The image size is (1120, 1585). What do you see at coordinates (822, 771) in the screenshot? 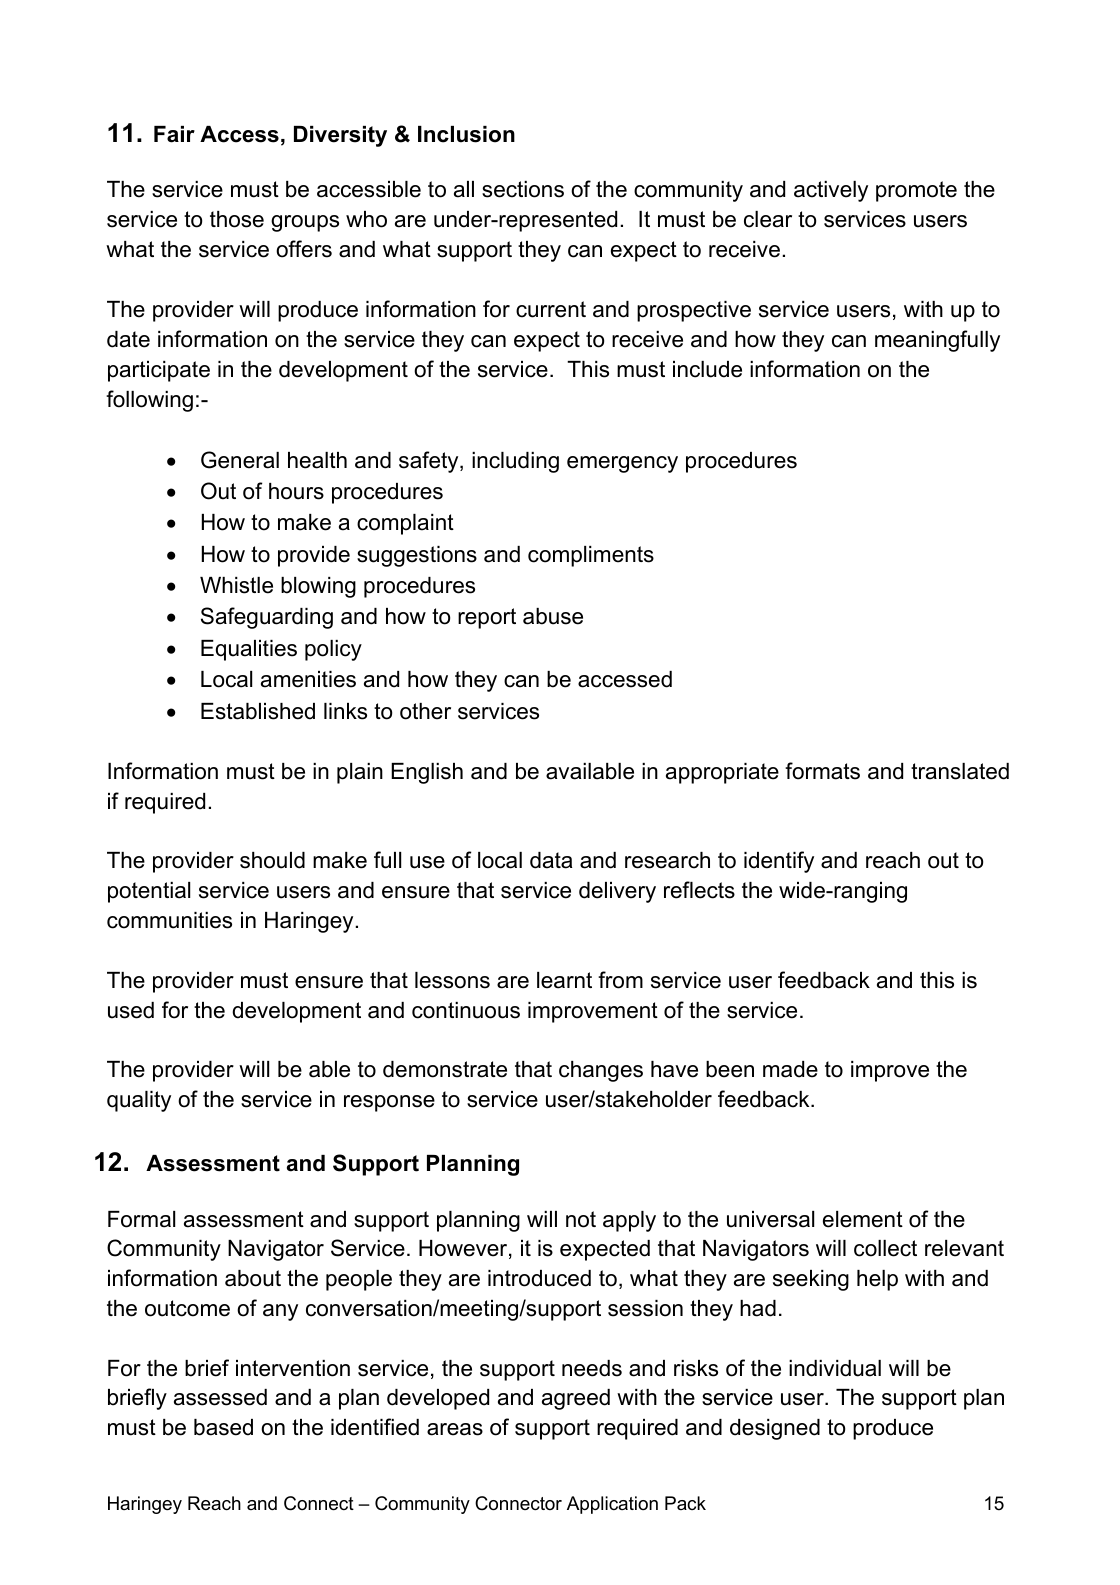
I see `formats` at bounding box center [822, 771].
